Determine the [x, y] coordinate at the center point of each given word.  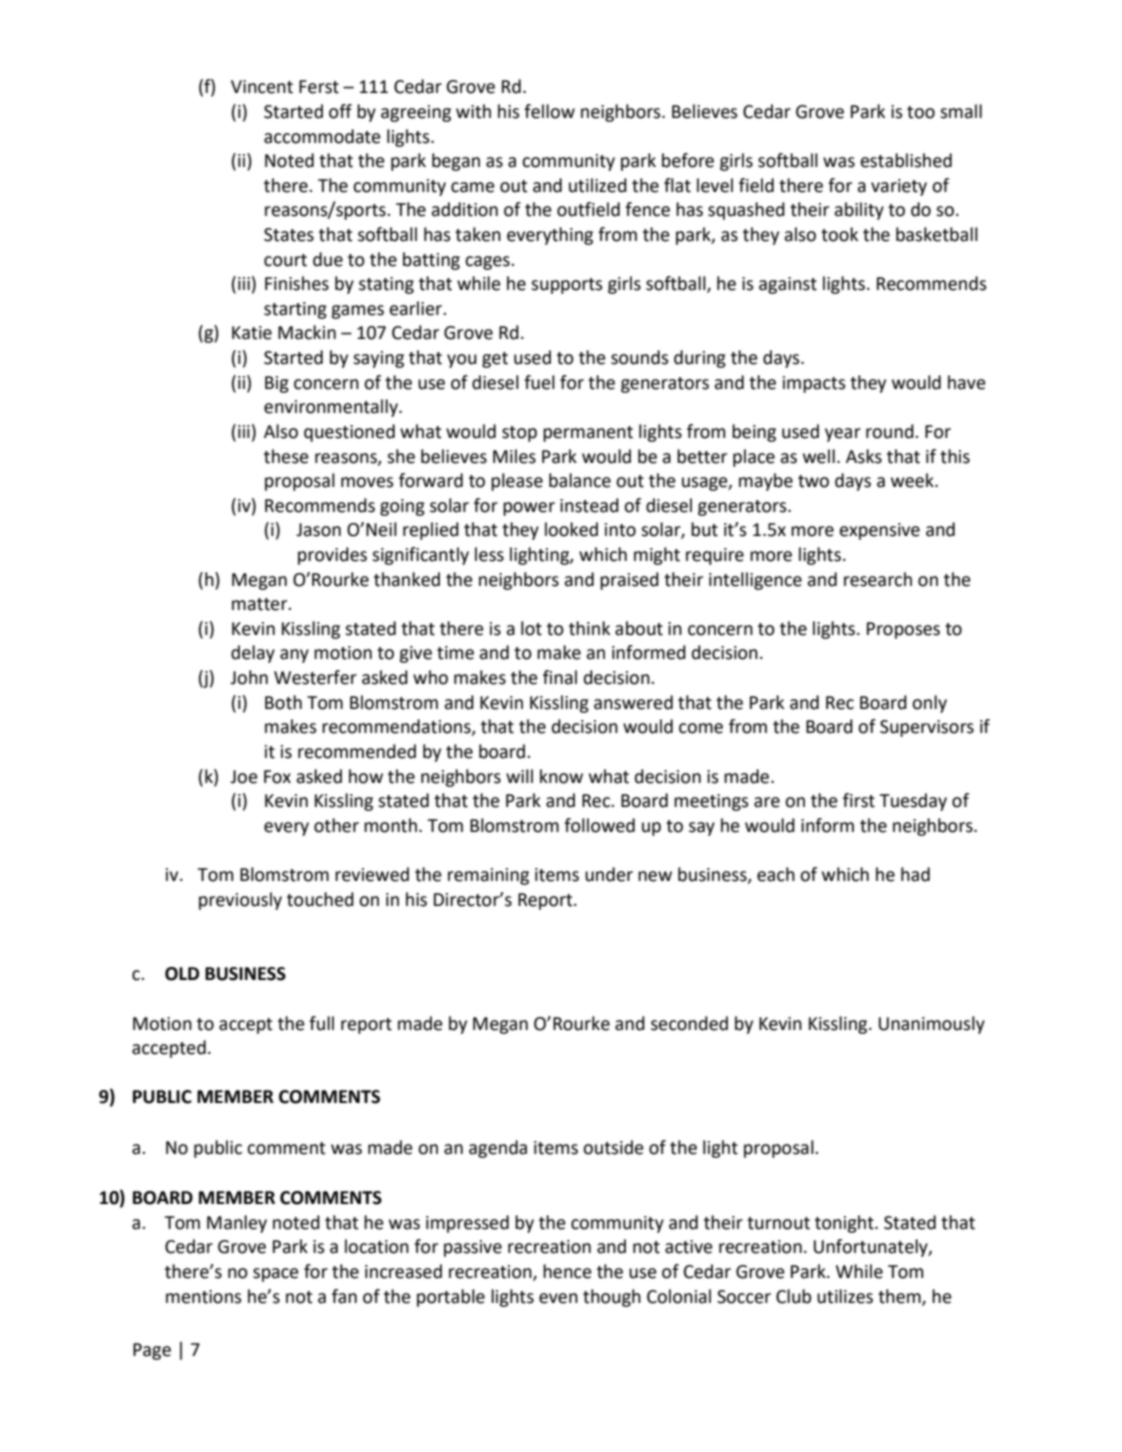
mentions [204, 1297]
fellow [549, 111]
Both [283, 702]
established [906, 160]
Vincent [262, 87]
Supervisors [927, 728]
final [560, 677]
